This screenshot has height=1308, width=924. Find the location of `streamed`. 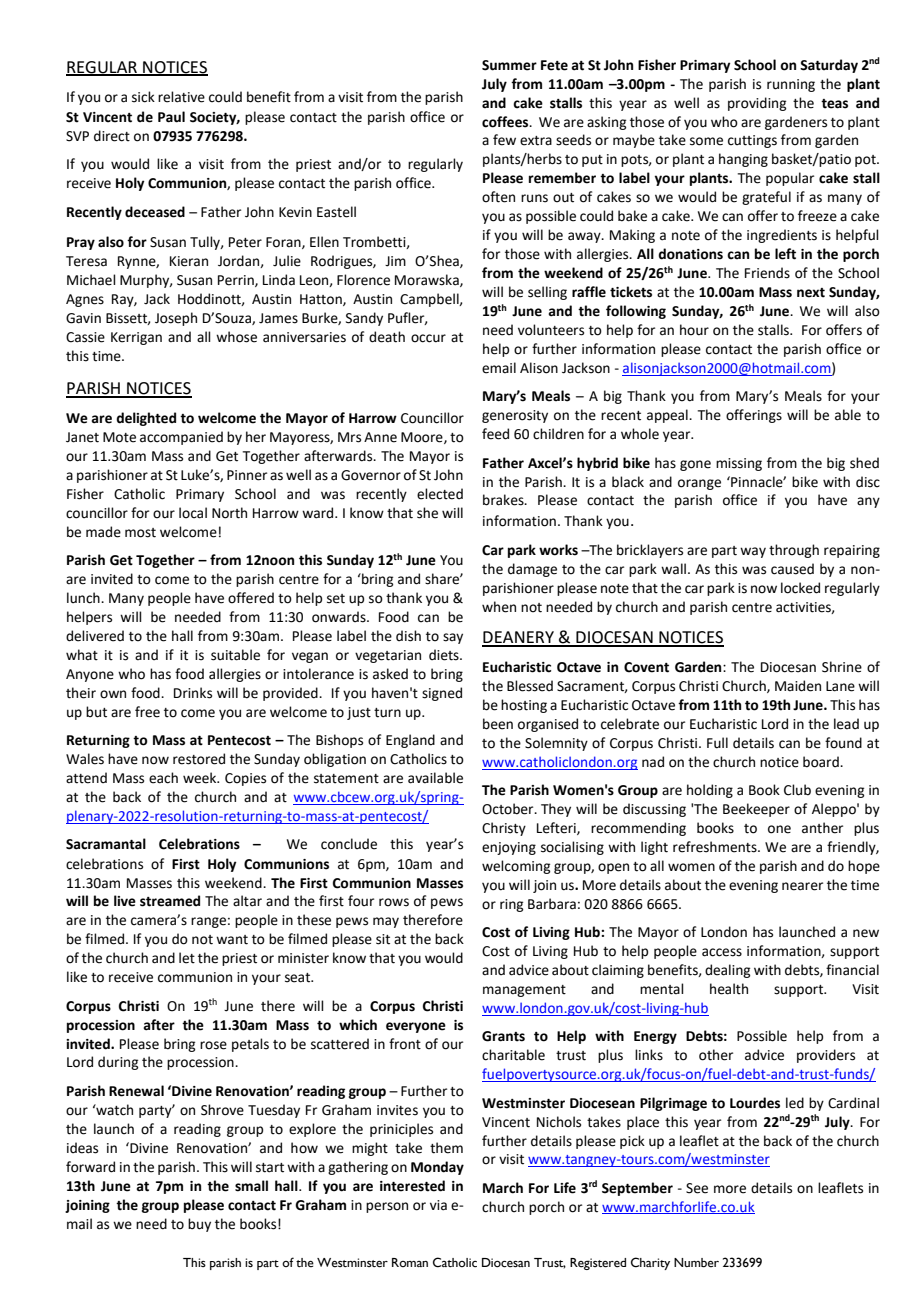

streamed is located at coordinates (170, 901).
